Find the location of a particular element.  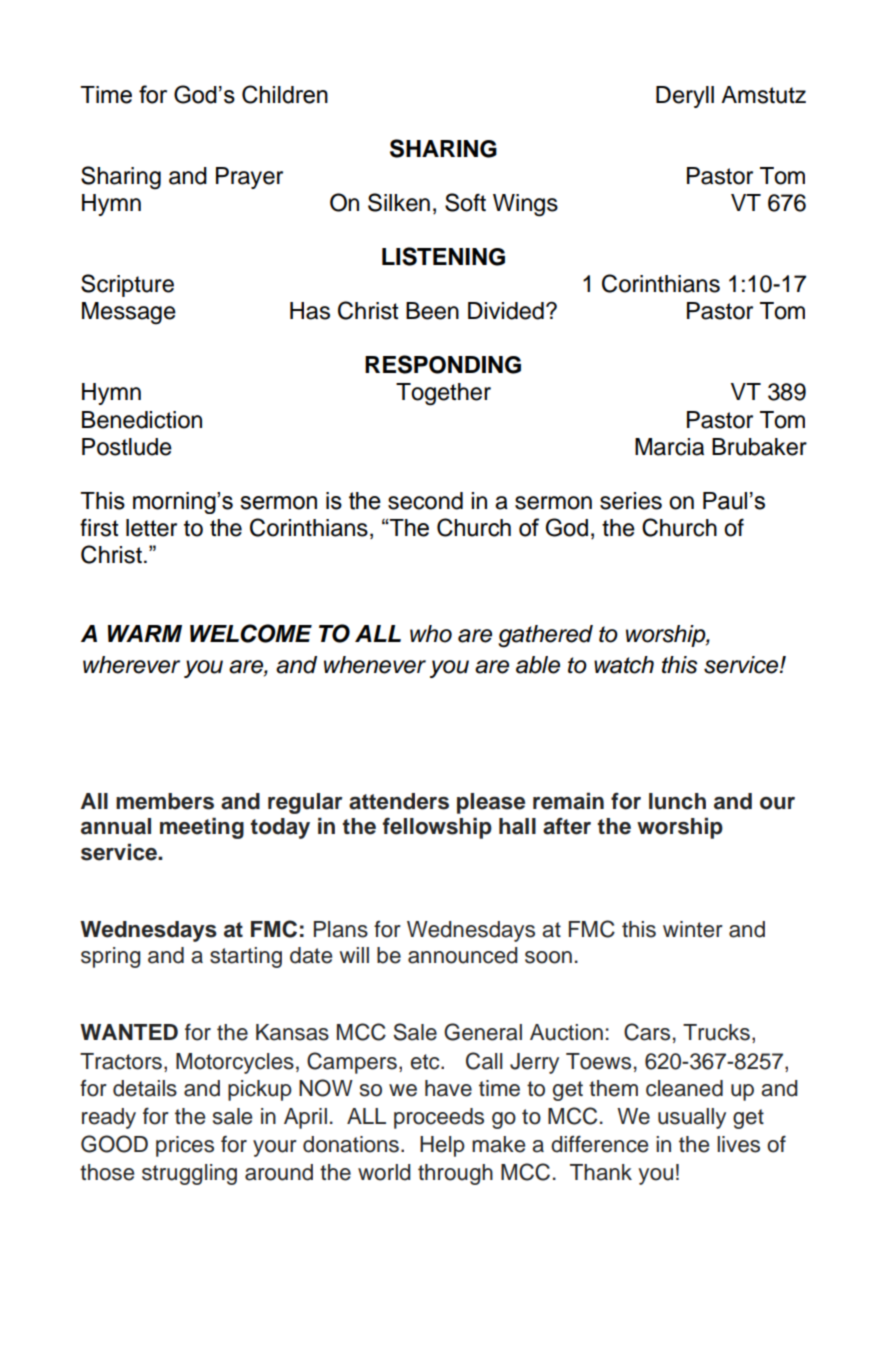

usually is located at coordinates (692, 1118).
